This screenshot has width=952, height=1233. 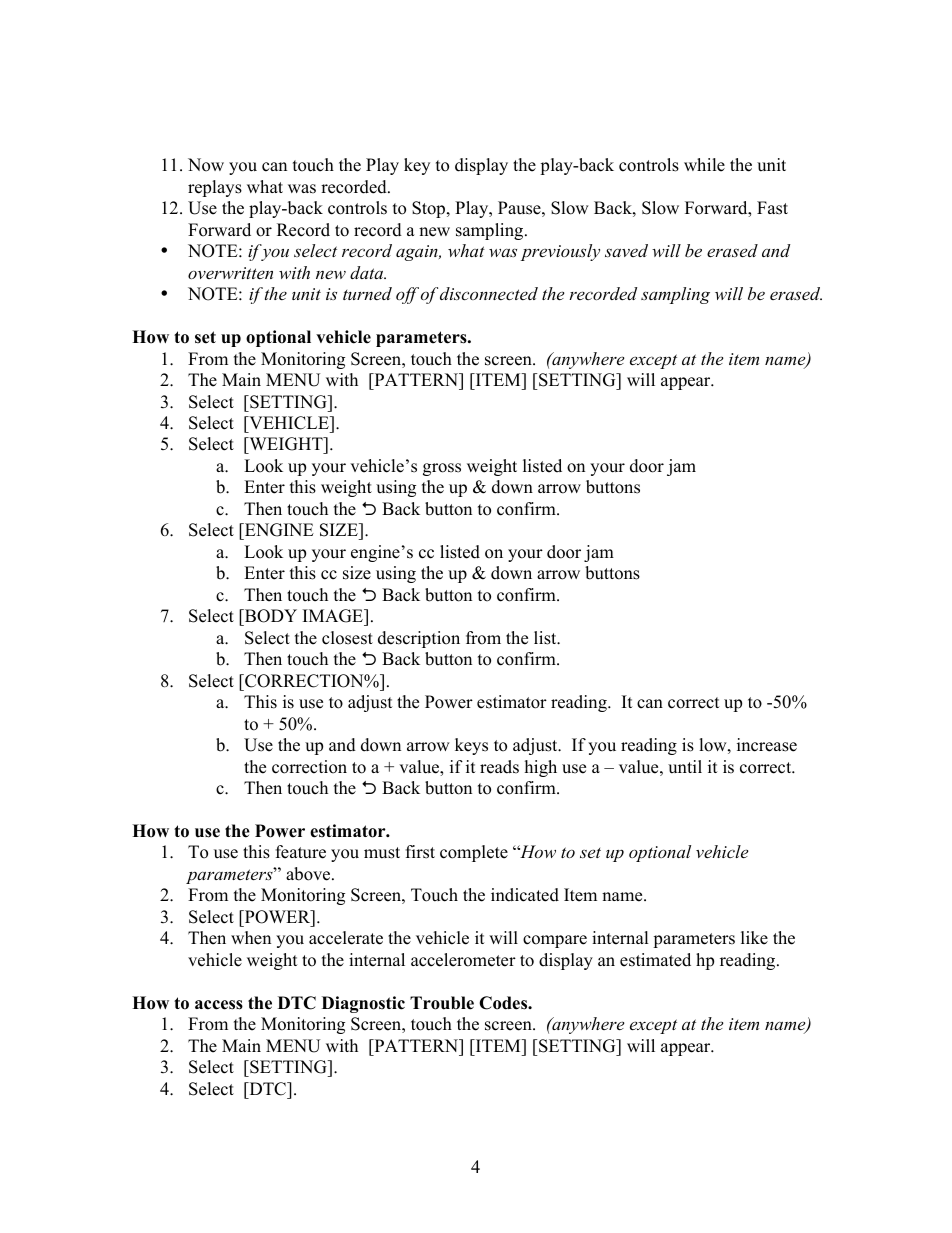 What do you see at coordinates (430, 209) in the screenshot?
I see `Stop` at bounding box center [430, 209].
